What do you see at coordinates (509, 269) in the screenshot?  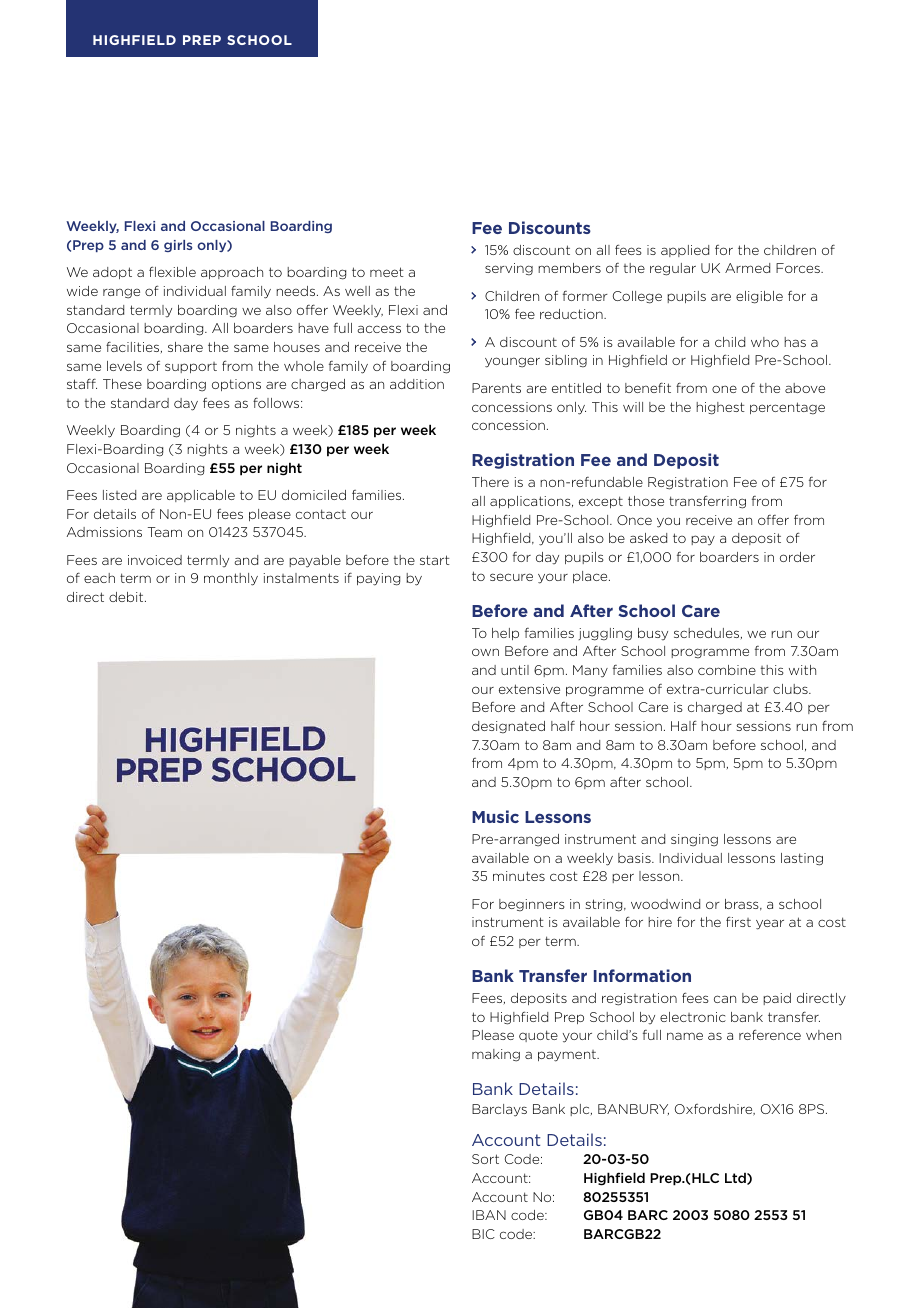 I see `serving` at bounding box center [509, 269].
